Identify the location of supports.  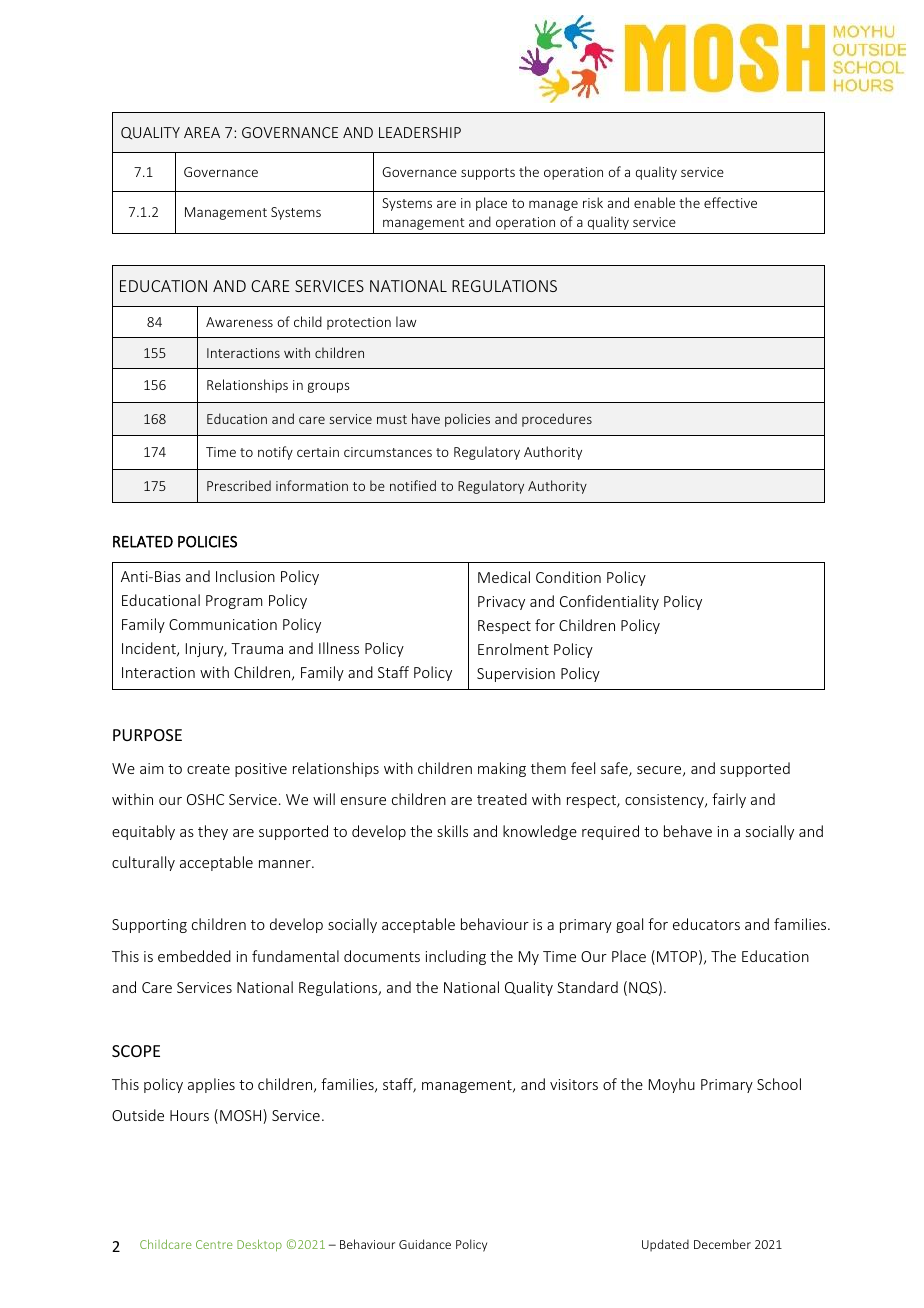
(488, 174).
